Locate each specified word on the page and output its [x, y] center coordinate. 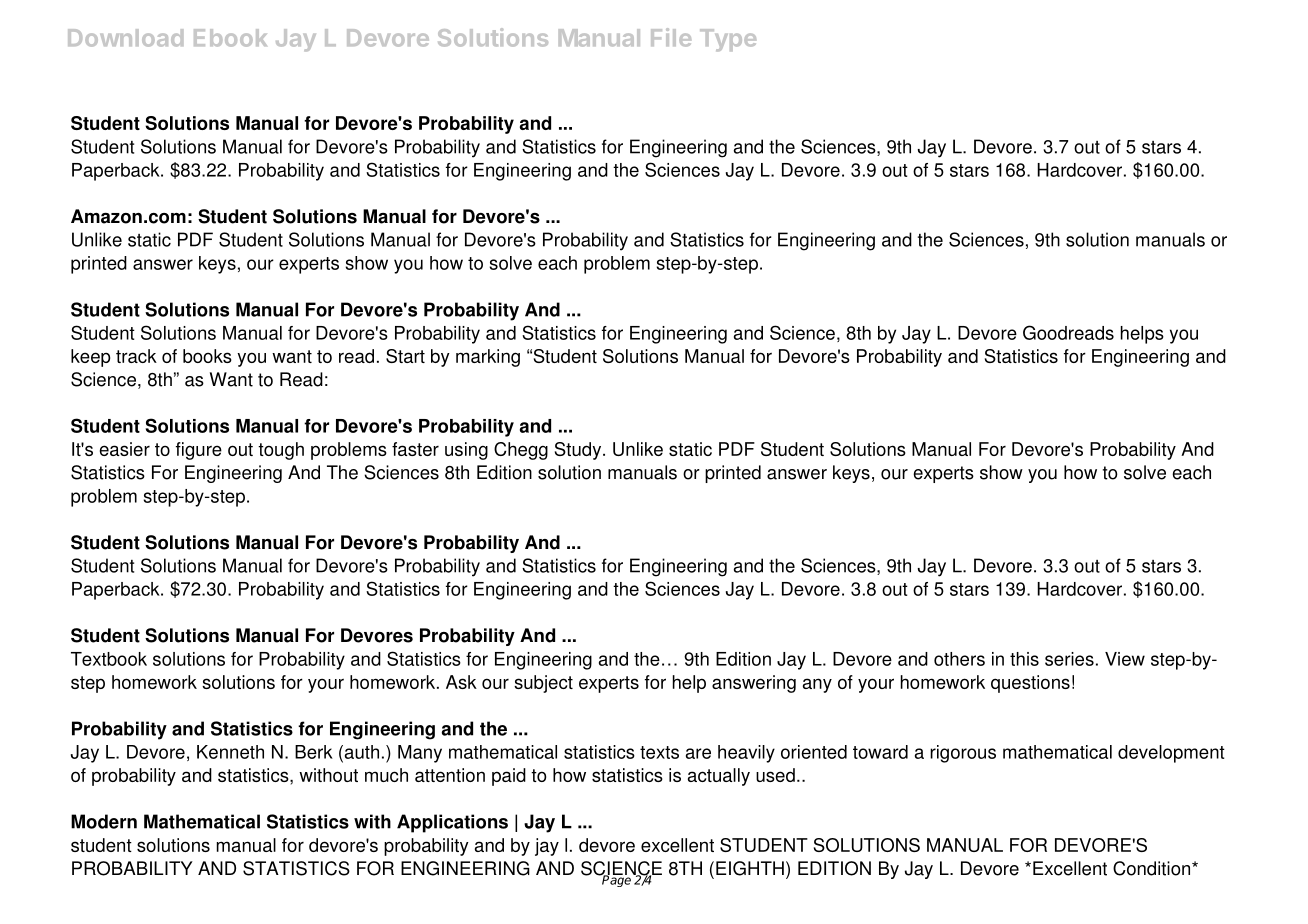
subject [543, 684]
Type [728, 40]
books [207, 356]
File [671, 37]
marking [488, 358]
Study [579, 451]
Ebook [230, 38]
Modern [104, 821]
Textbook [109, 659]
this [1024, 659]
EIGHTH [750, 868]
